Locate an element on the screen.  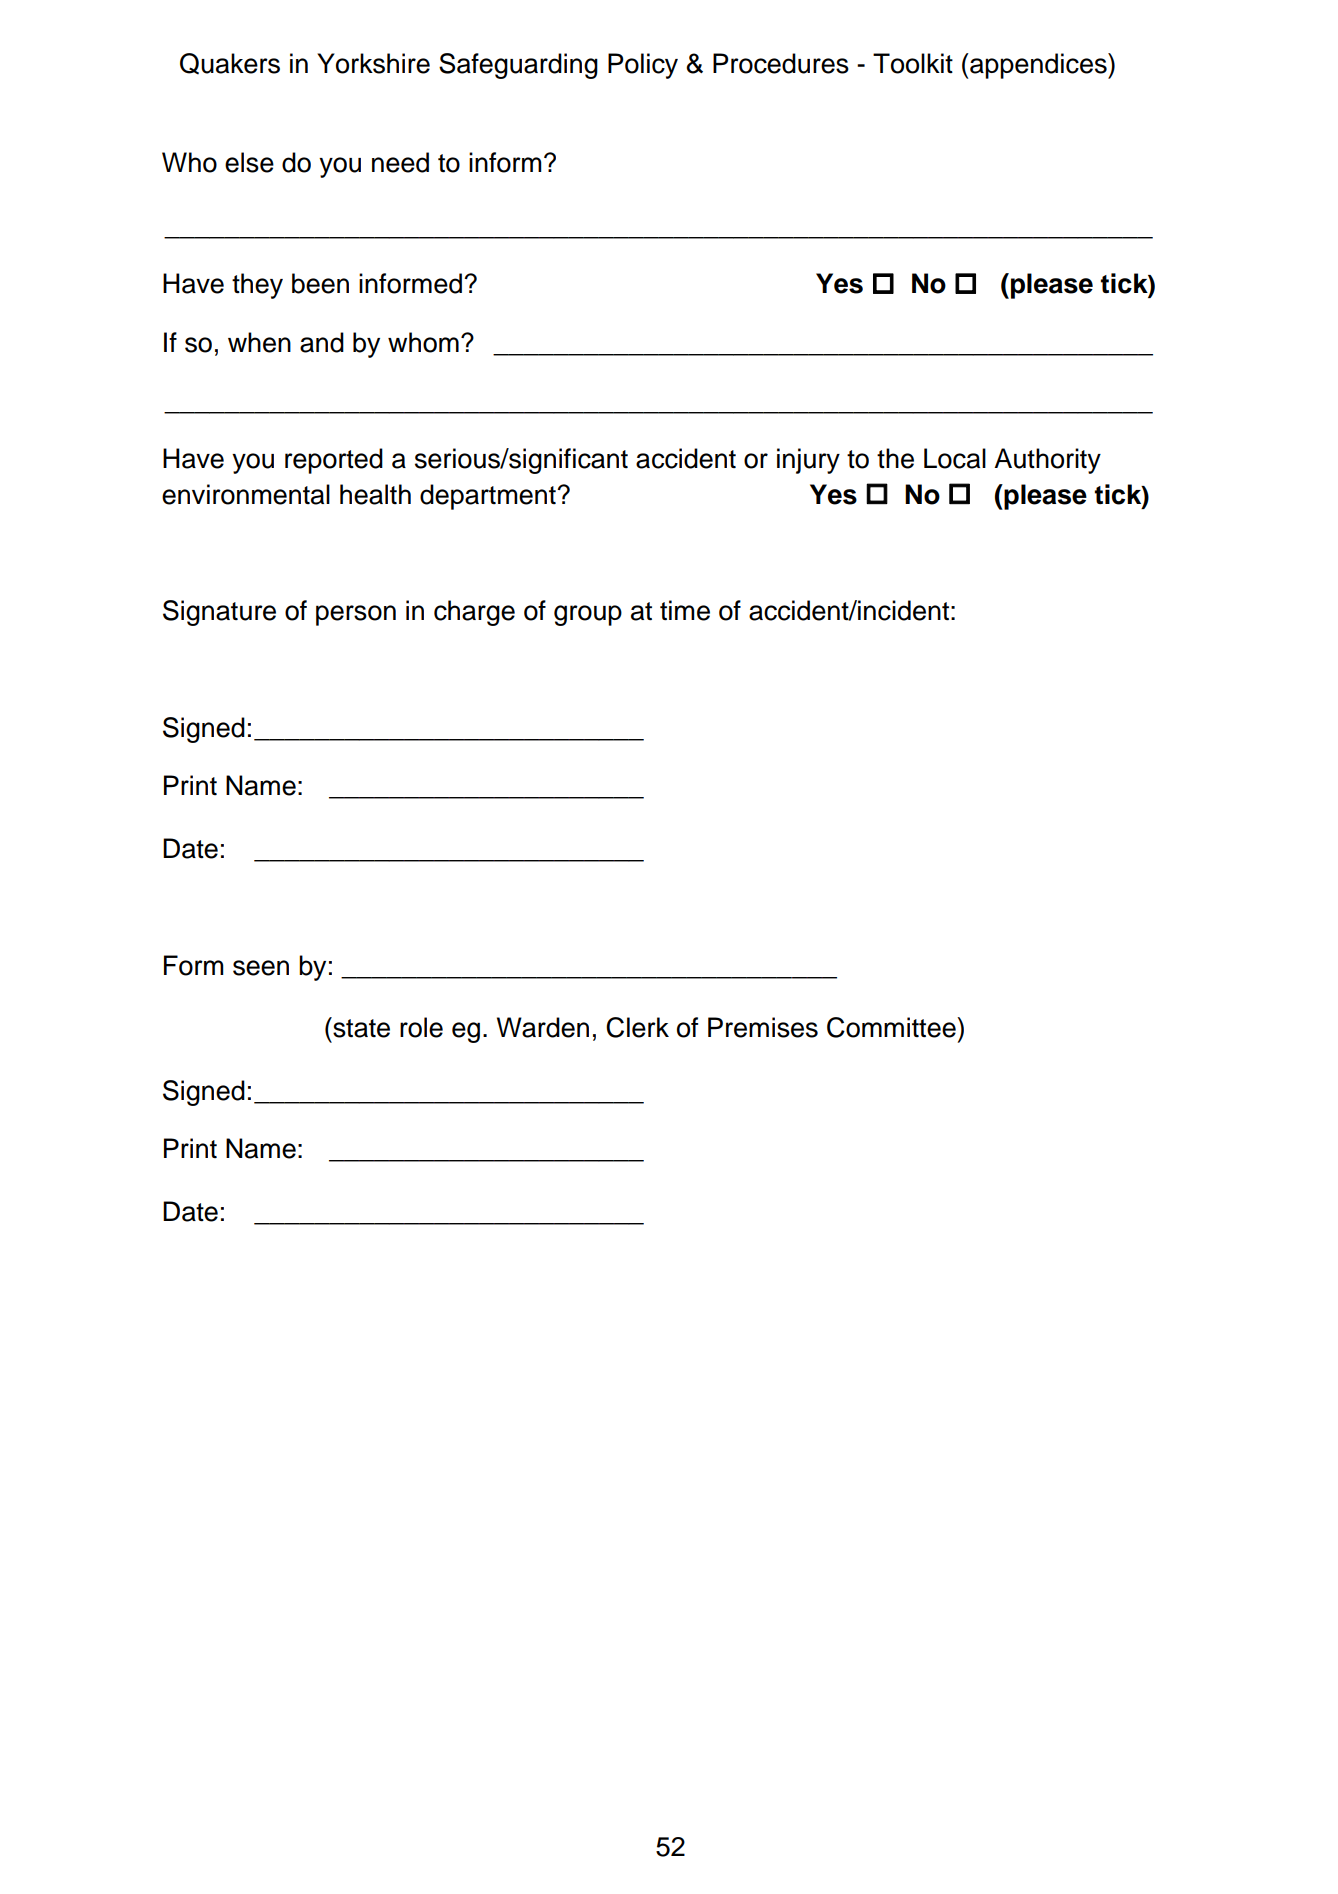
Yorkshire is located at coordinates (373, 63).
